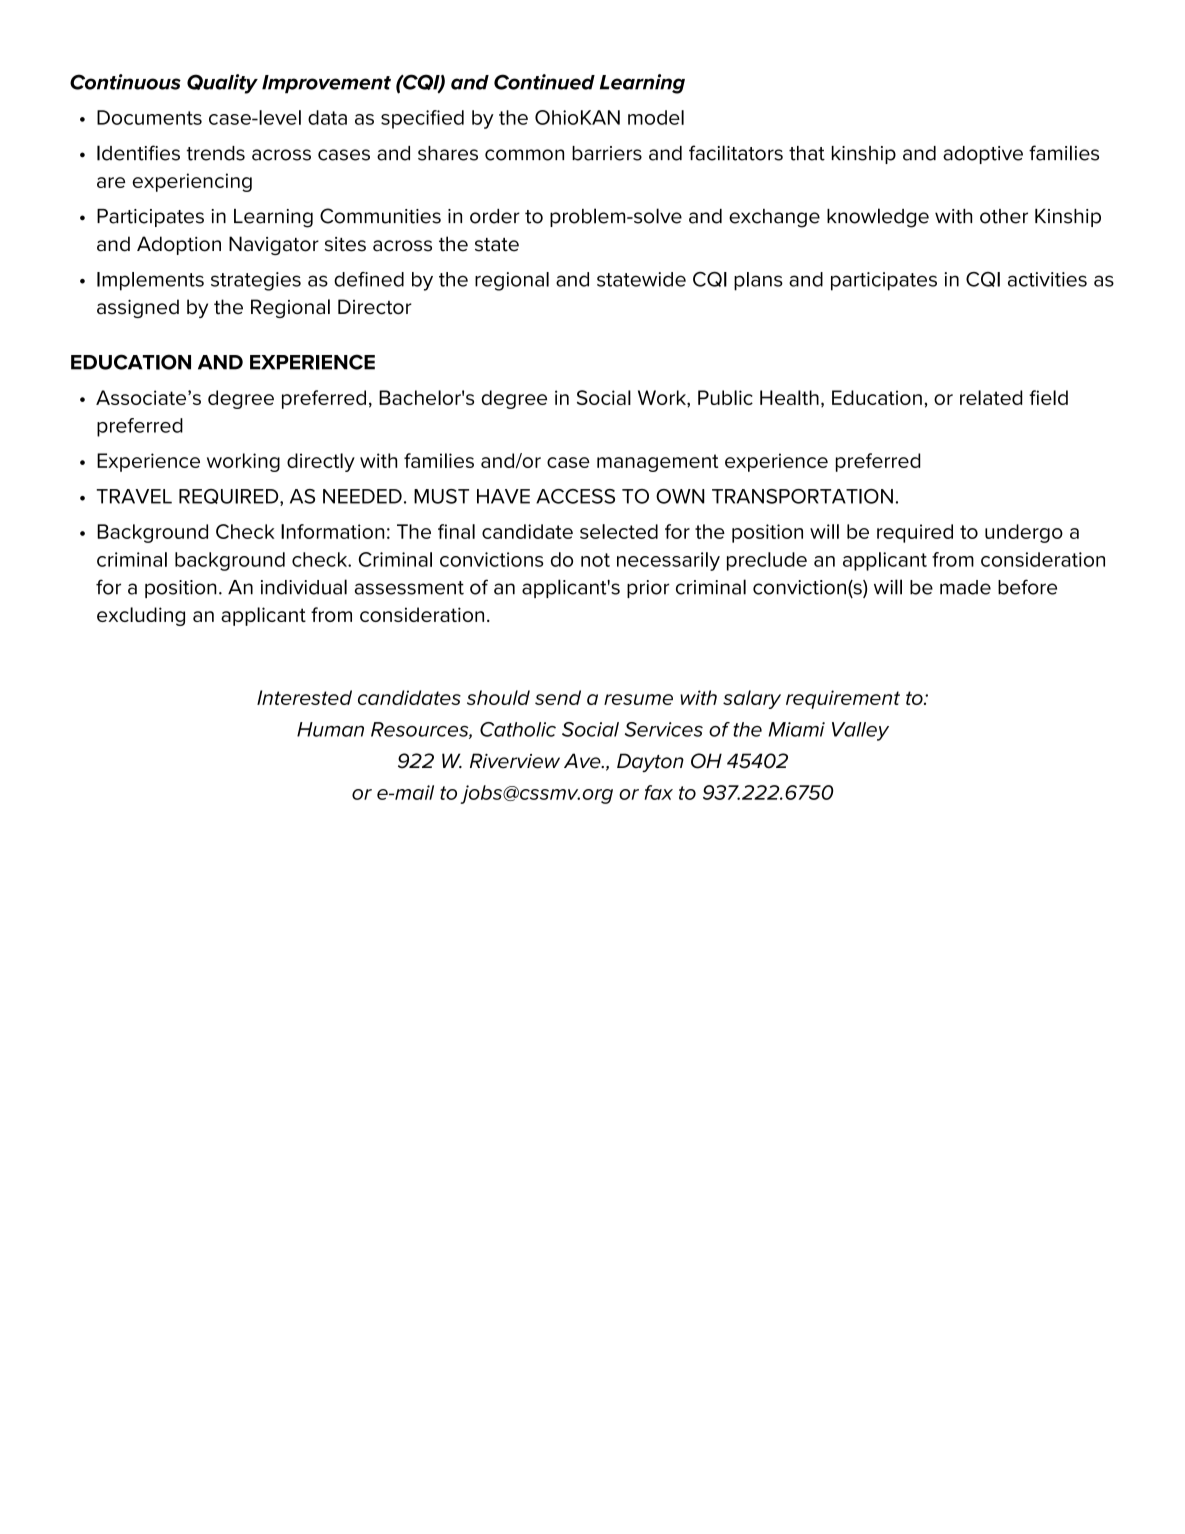 The width and height of the image is (1185, 1534). Describe the element at coordinates (544, 82) in the image. I see `Continued` at that location.
